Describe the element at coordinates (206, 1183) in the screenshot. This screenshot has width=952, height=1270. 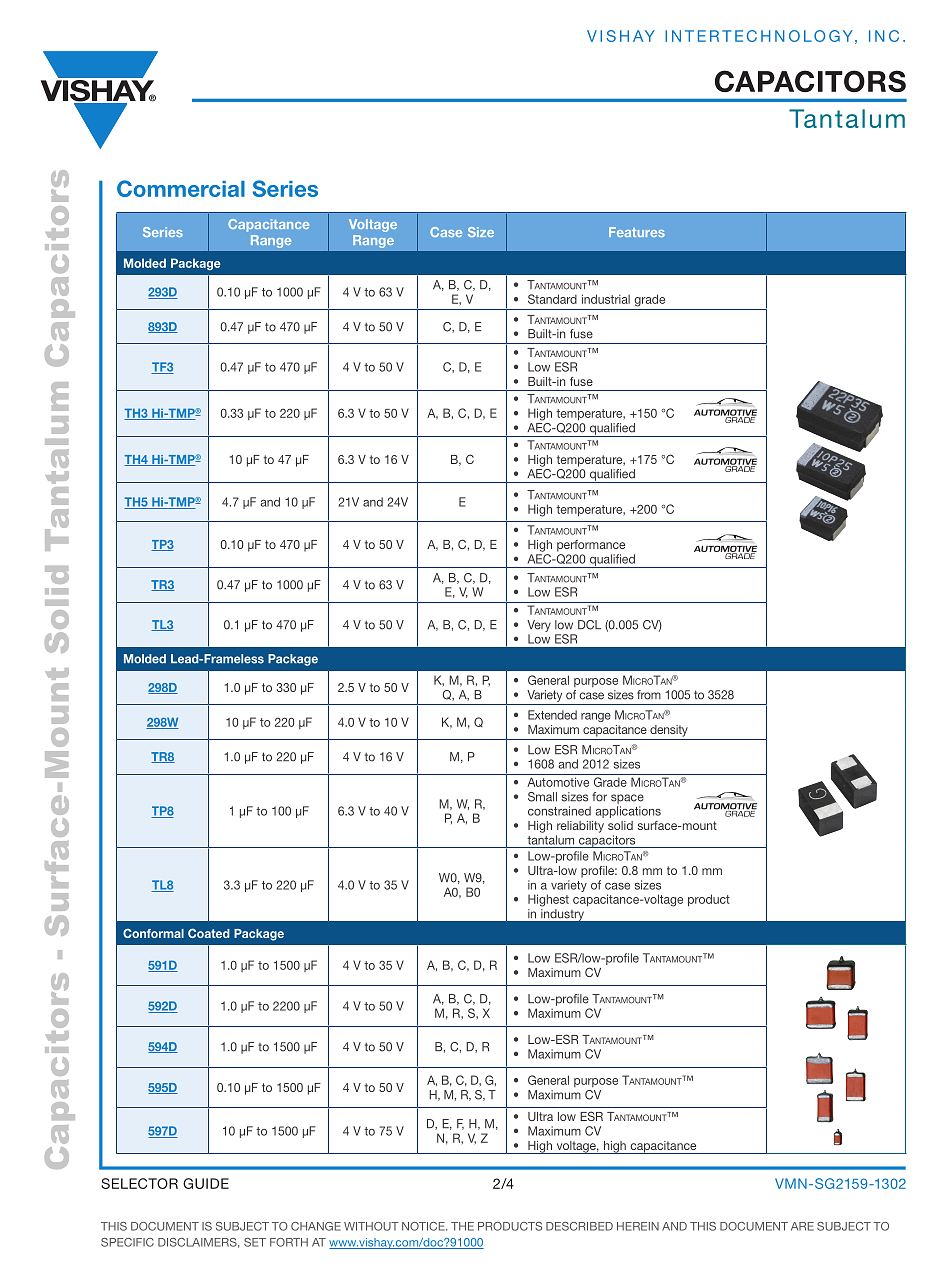
I see `GUIDE` at that location.
